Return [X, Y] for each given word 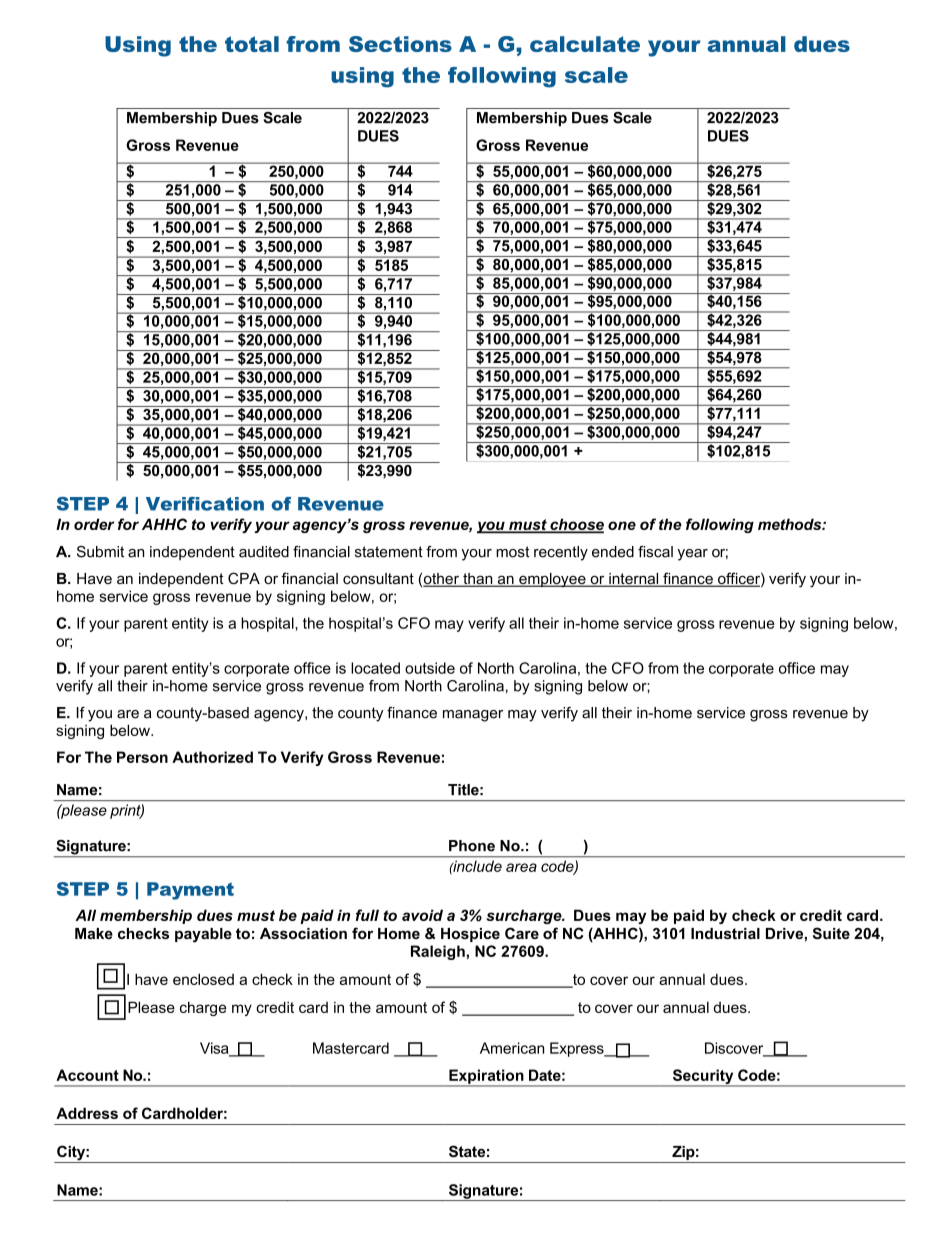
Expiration [486, 1077]
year [693, 555]
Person [142, 757]
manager [473, 716]
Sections [400, 44]
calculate [585, 44]
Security [703, 1077]
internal [634, 580]
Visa [215, 1049]
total [252, 44]
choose [576, 525]
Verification [205, 504]
